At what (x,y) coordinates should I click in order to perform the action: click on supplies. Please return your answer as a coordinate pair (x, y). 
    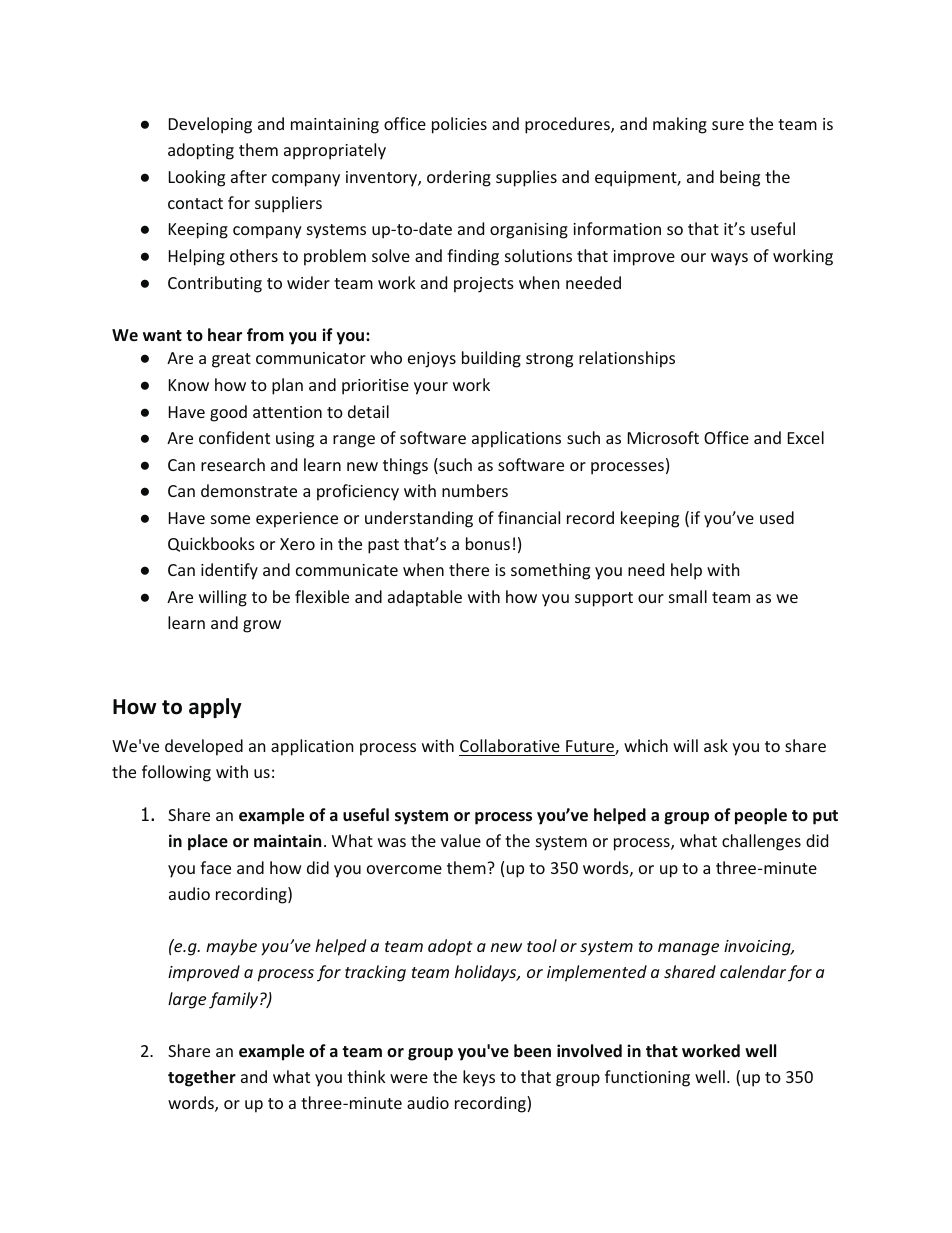
    Looking at the image, I should click on (526, 178).
